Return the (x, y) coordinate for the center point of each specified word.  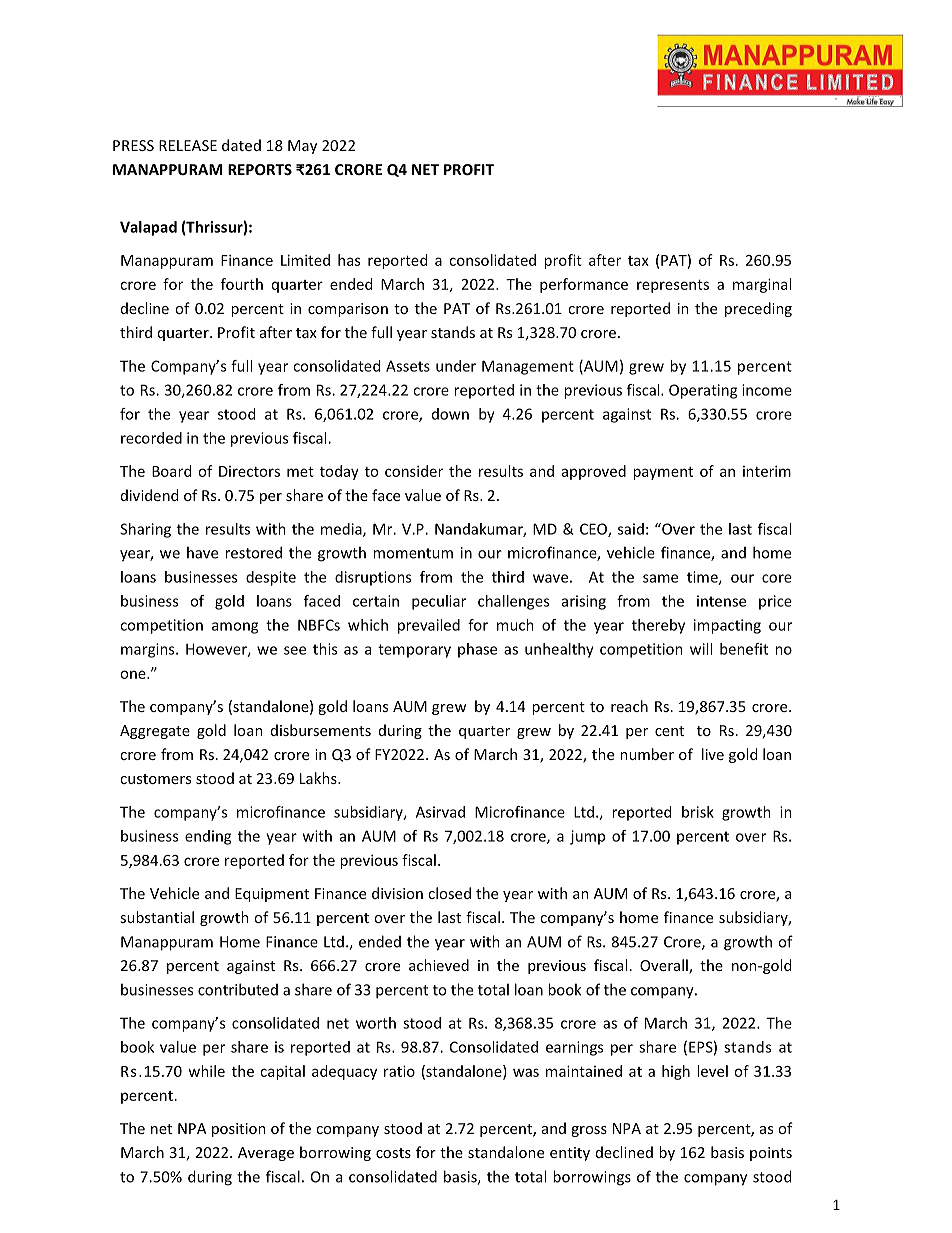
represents (673, 286)
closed (449, 893)
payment (663, 473)
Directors (249, 471)
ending (208, 837)
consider (414, 471)
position (239, 1130)
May (302, 147)
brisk (698, 812)
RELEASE (188, 145)
